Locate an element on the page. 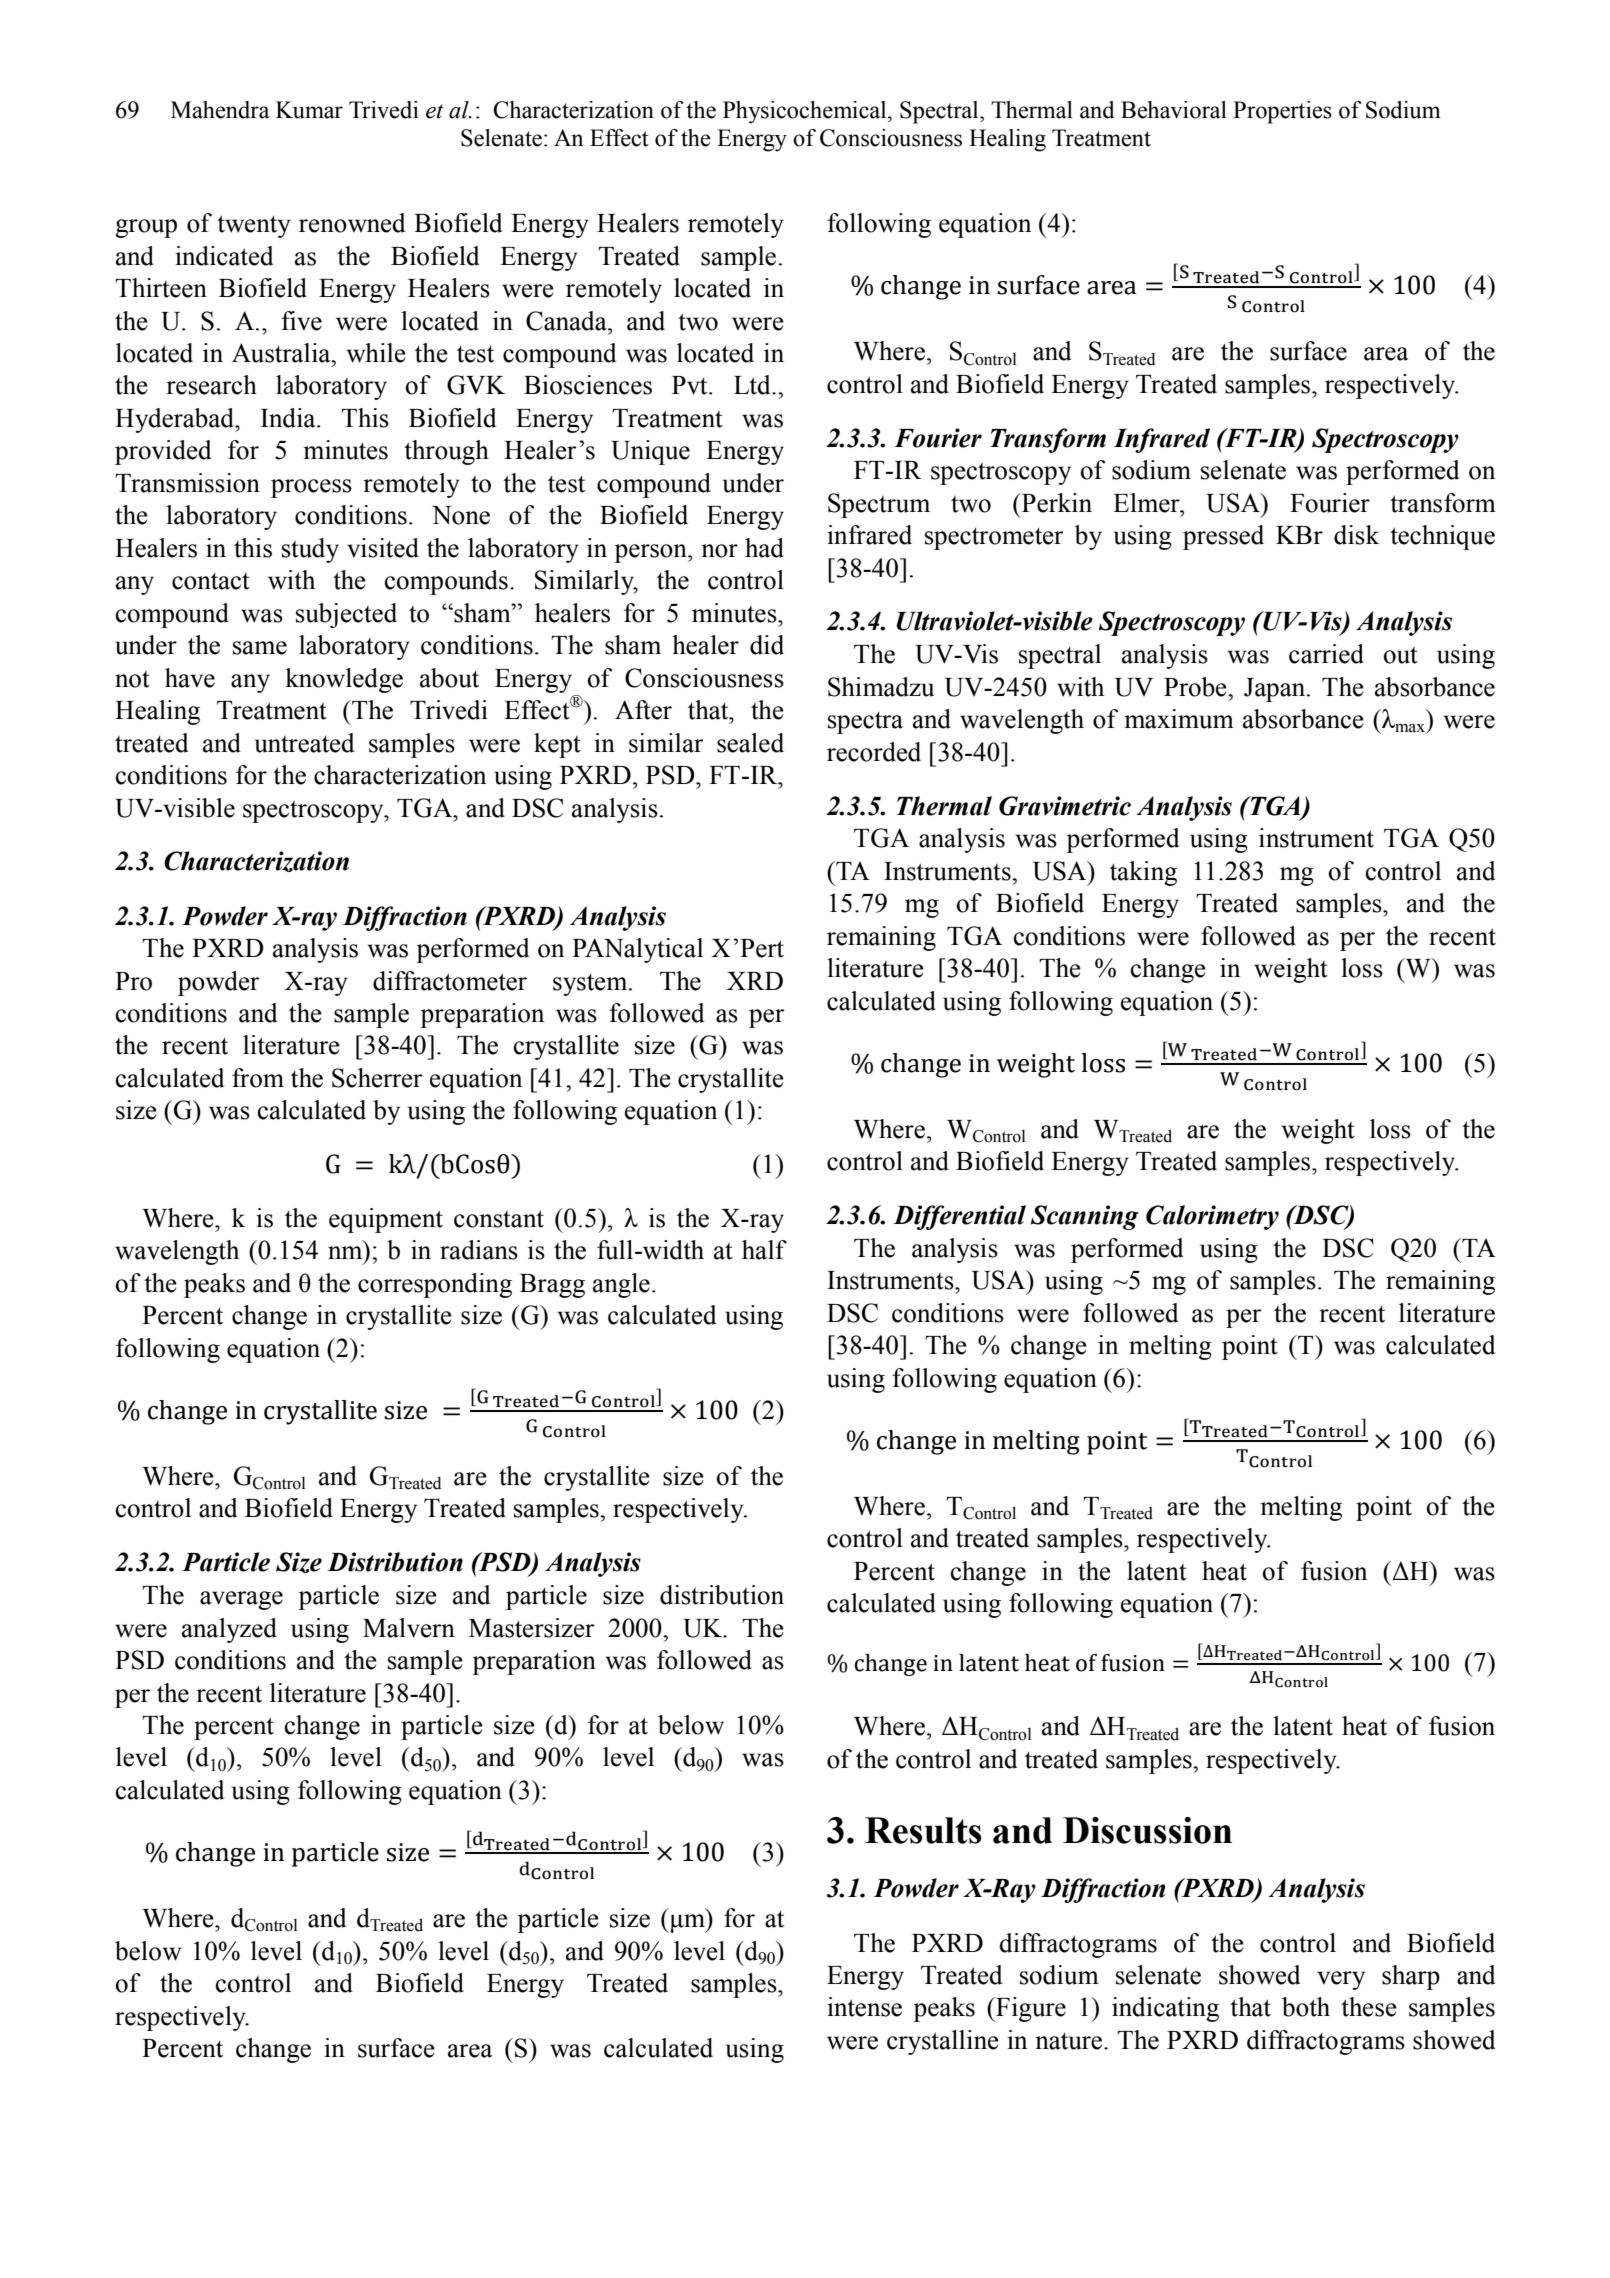  Behavioral is located at coordinates (1174, 110).
